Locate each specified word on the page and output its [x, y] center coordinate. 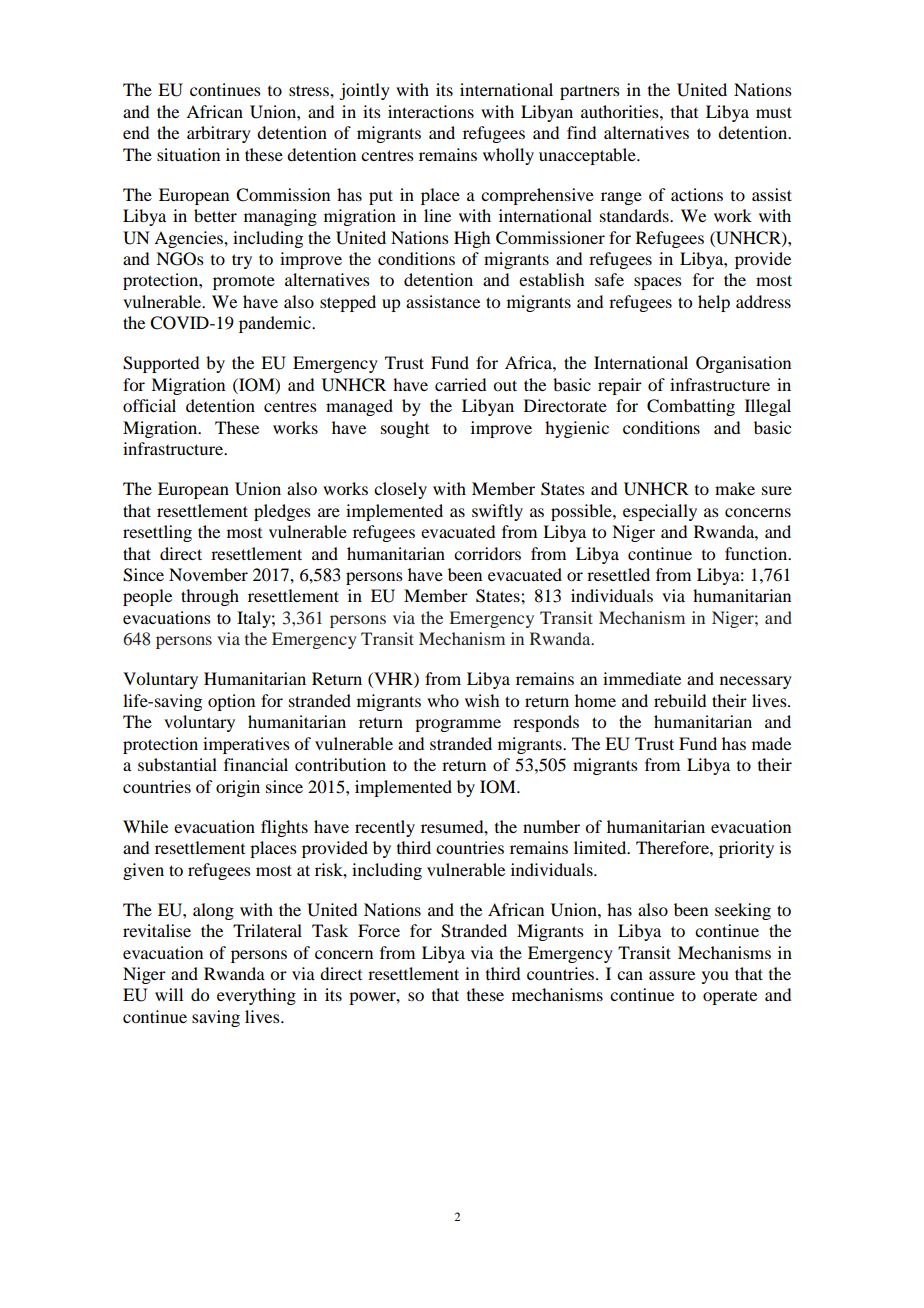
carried [460, 384]
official [149, 405]
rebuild [680, 700]
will [169, 994]
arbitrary [219, 134]
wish [482, 700]
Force [379, 930]
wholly [508, 156]
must [774, 112]
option [231, 702]
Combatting [691, 407]
